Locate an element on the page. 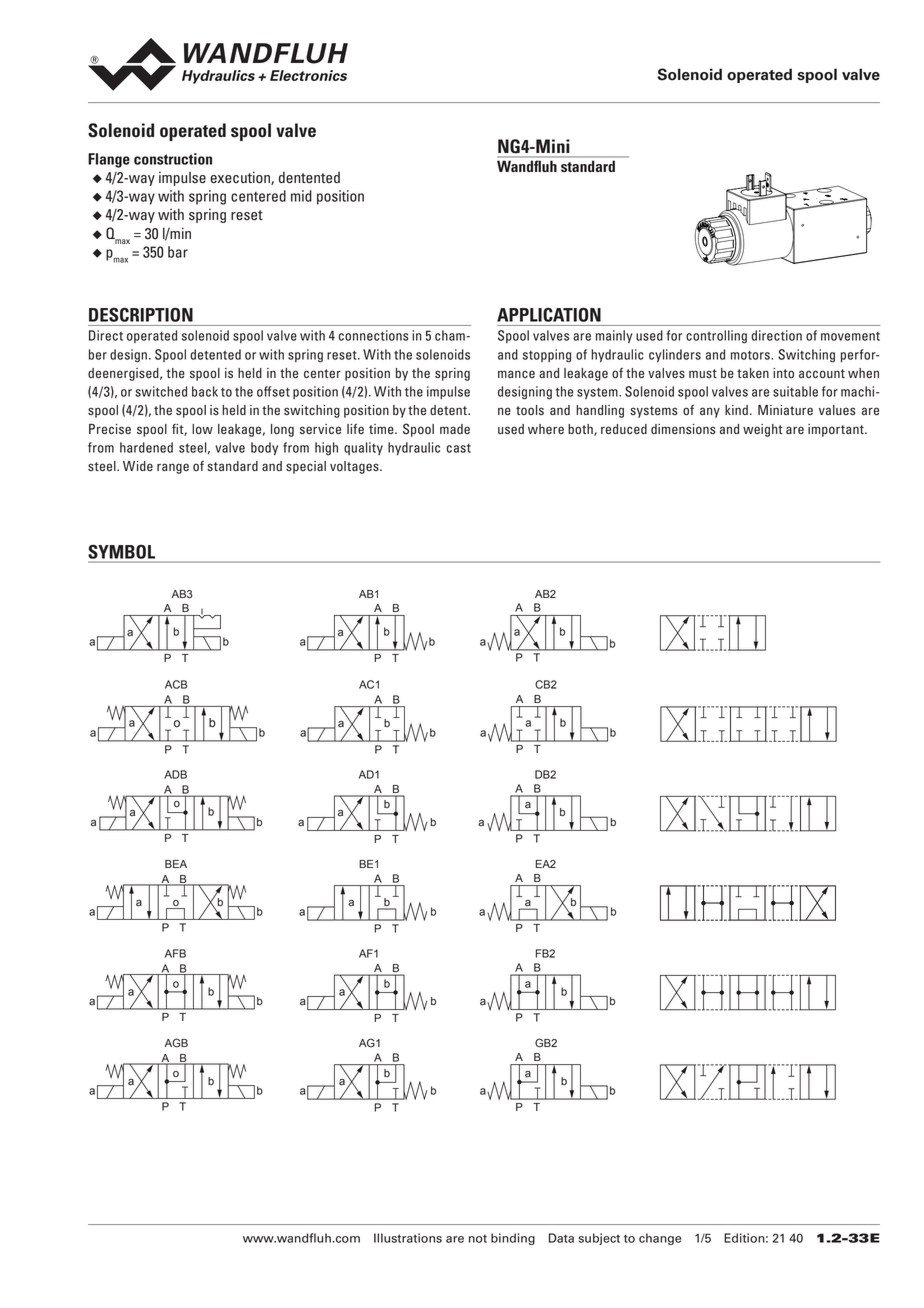  BEA is located at coordinates (176, 864).
